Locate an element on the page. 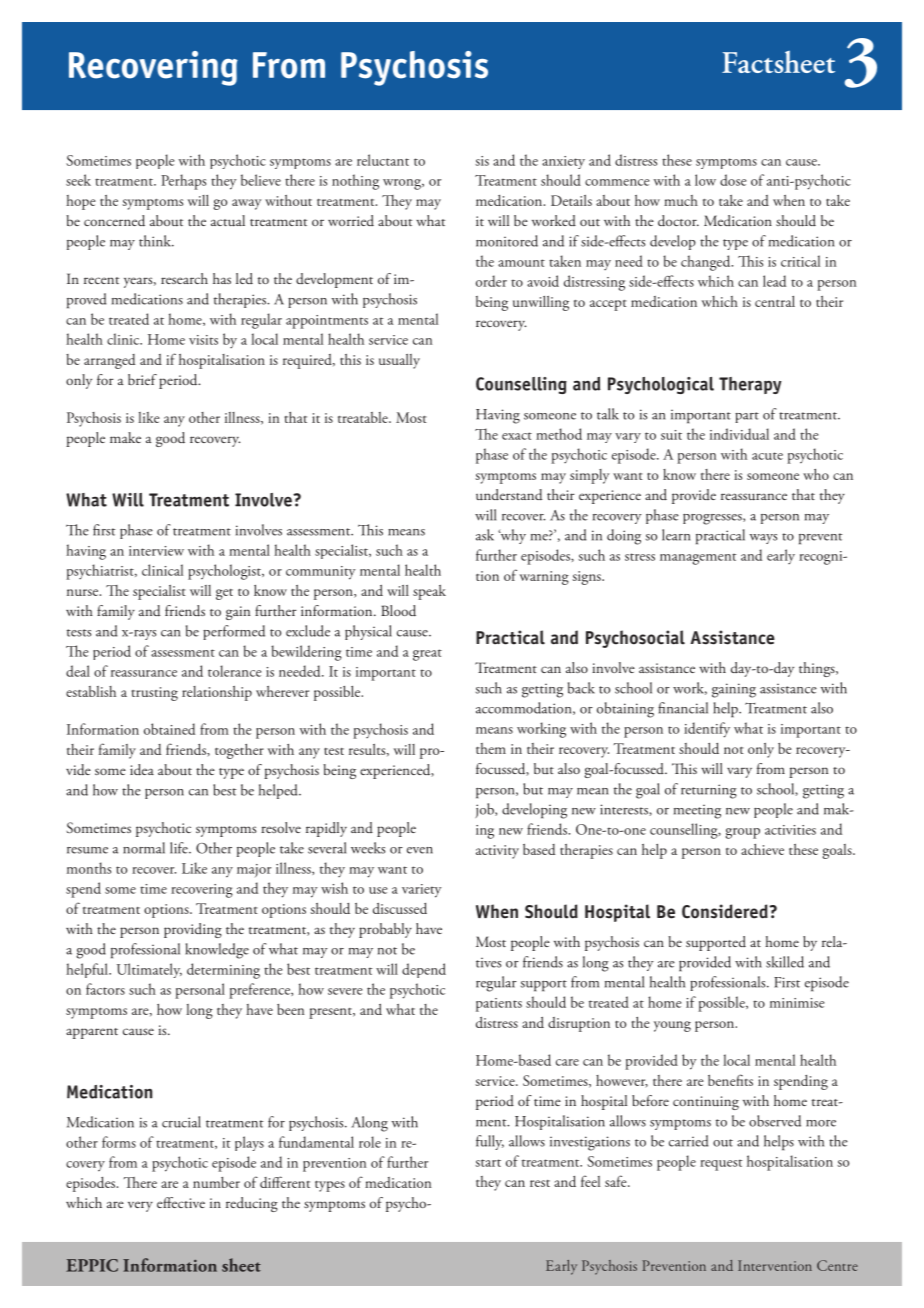  life is located at coordinates (180, 848).
